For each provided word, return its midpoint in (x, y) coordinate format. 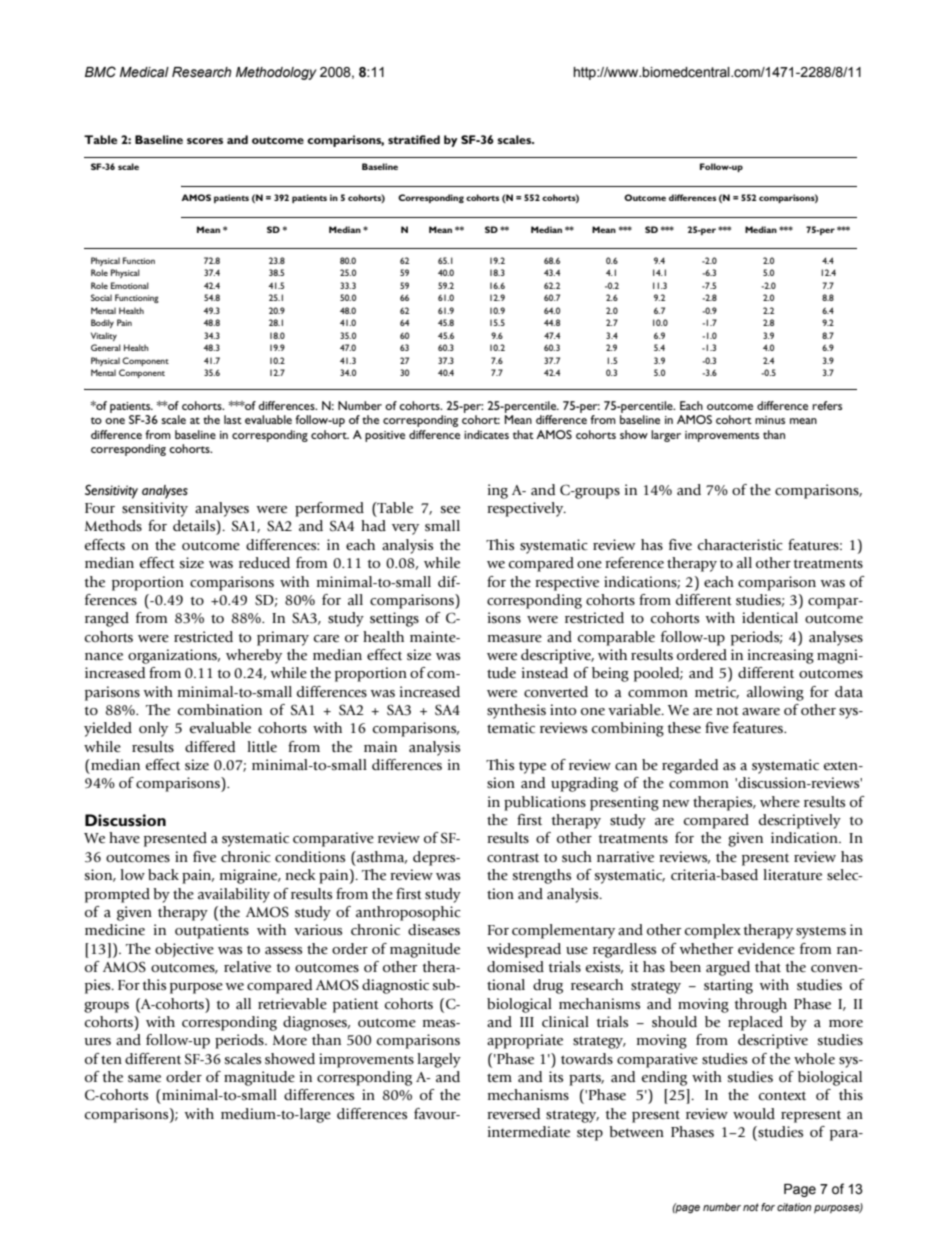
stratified (414, 139)
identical (770, 618)
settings (394, 619)
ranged (107, 619)
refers (827, 405)
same (144, 1079)
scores (205, 141)
